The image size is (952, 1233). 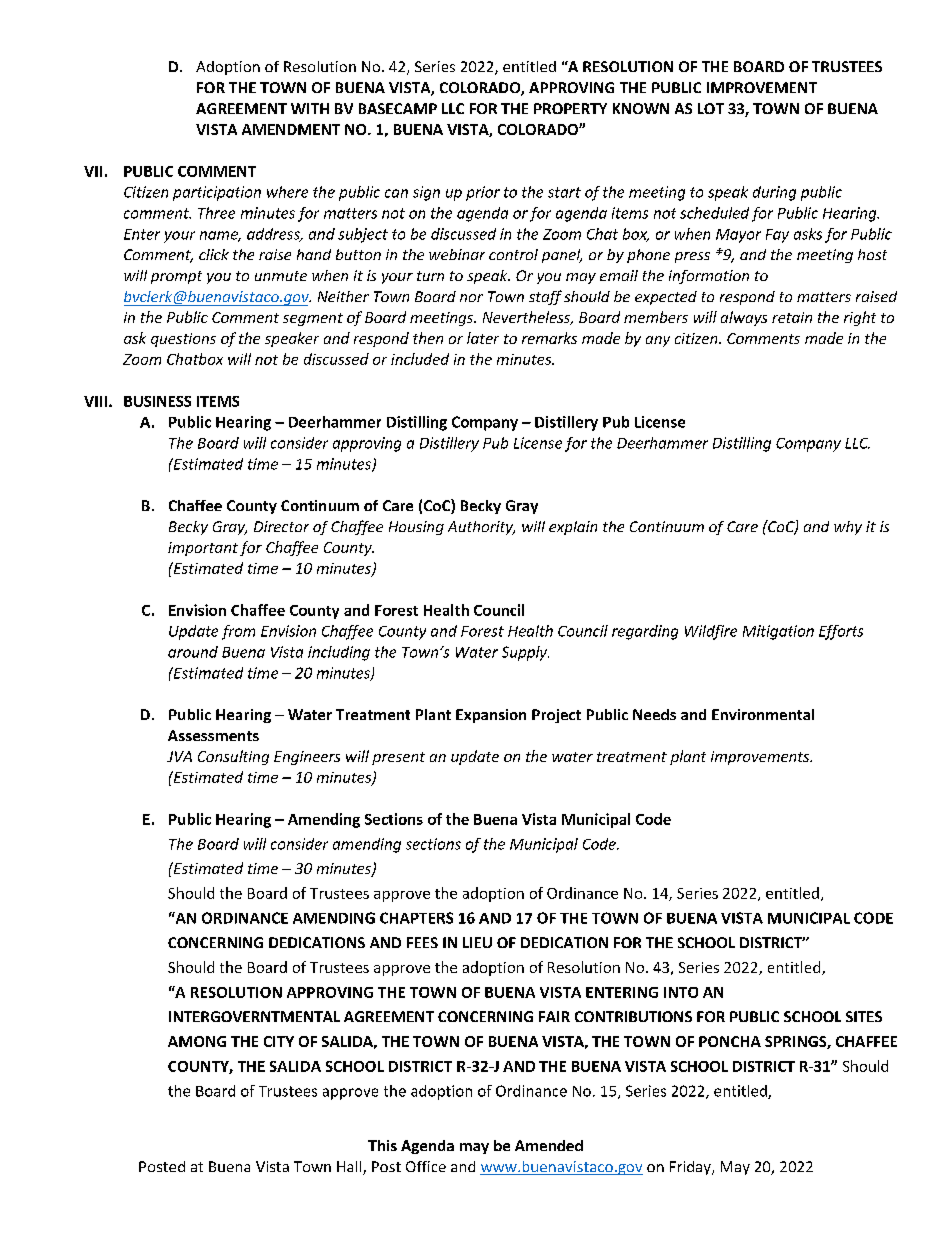 What do you see at coordinates (792, 317) in the screenshot?
I see `retain` at bounding box center [792, 317].
